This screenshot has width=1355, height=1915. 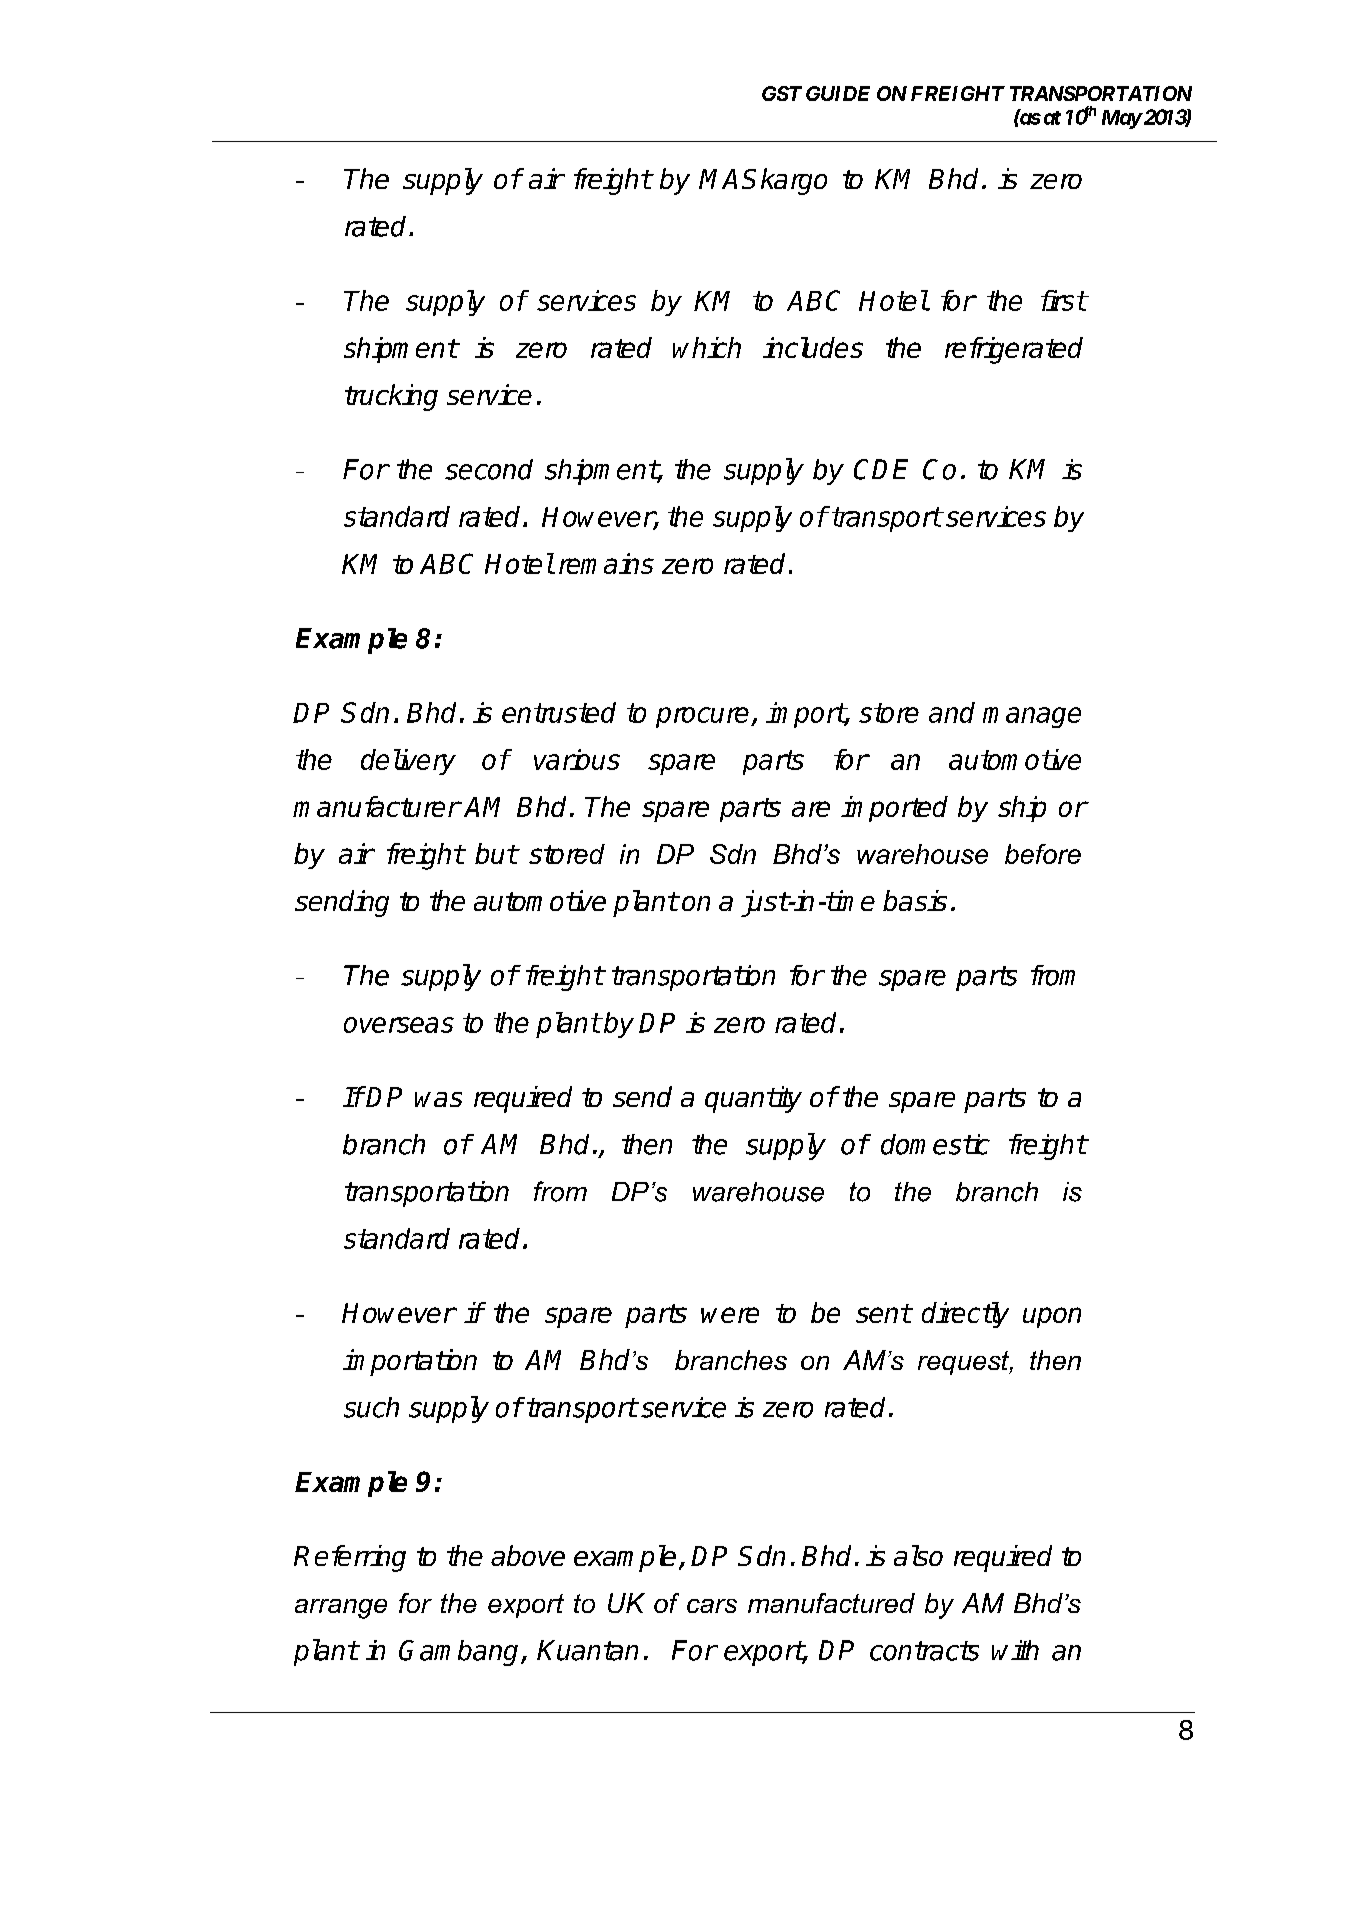 What do you see at coordinates (753, 1099) in the screenshot?
I see `quantity` at bounding box center [753, 1099].
